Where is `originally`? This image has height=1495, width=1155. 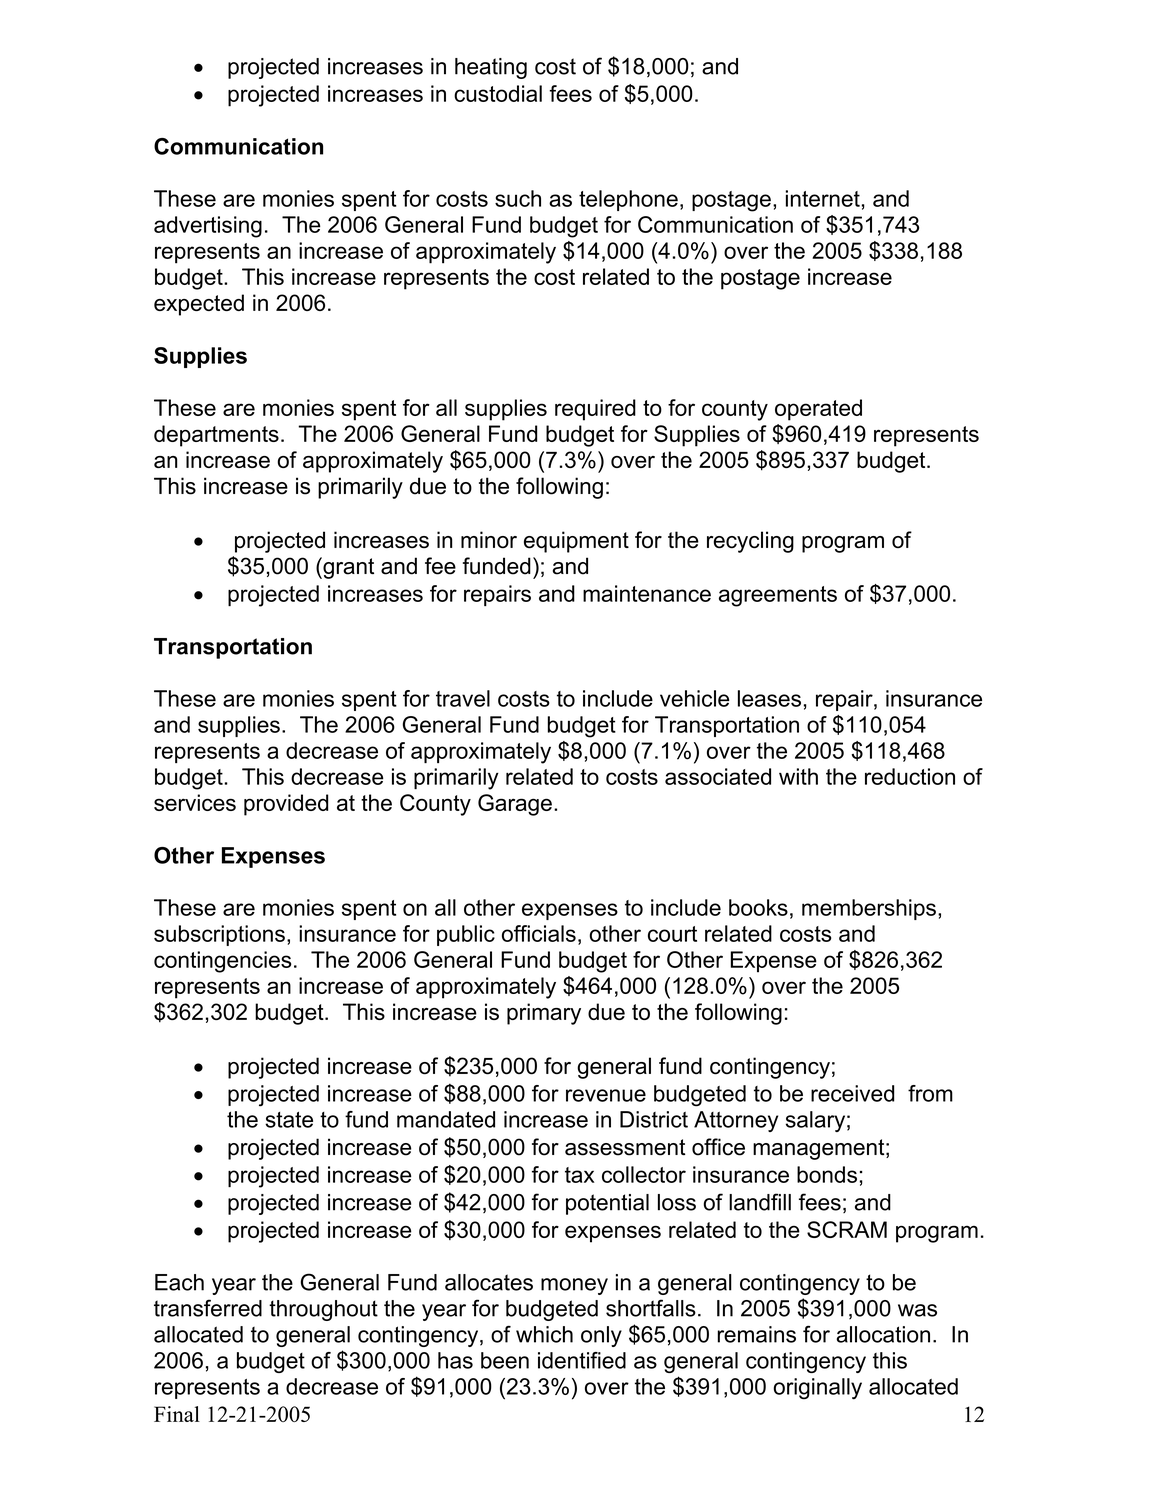
originally is located at coordinates (817, 1389).
